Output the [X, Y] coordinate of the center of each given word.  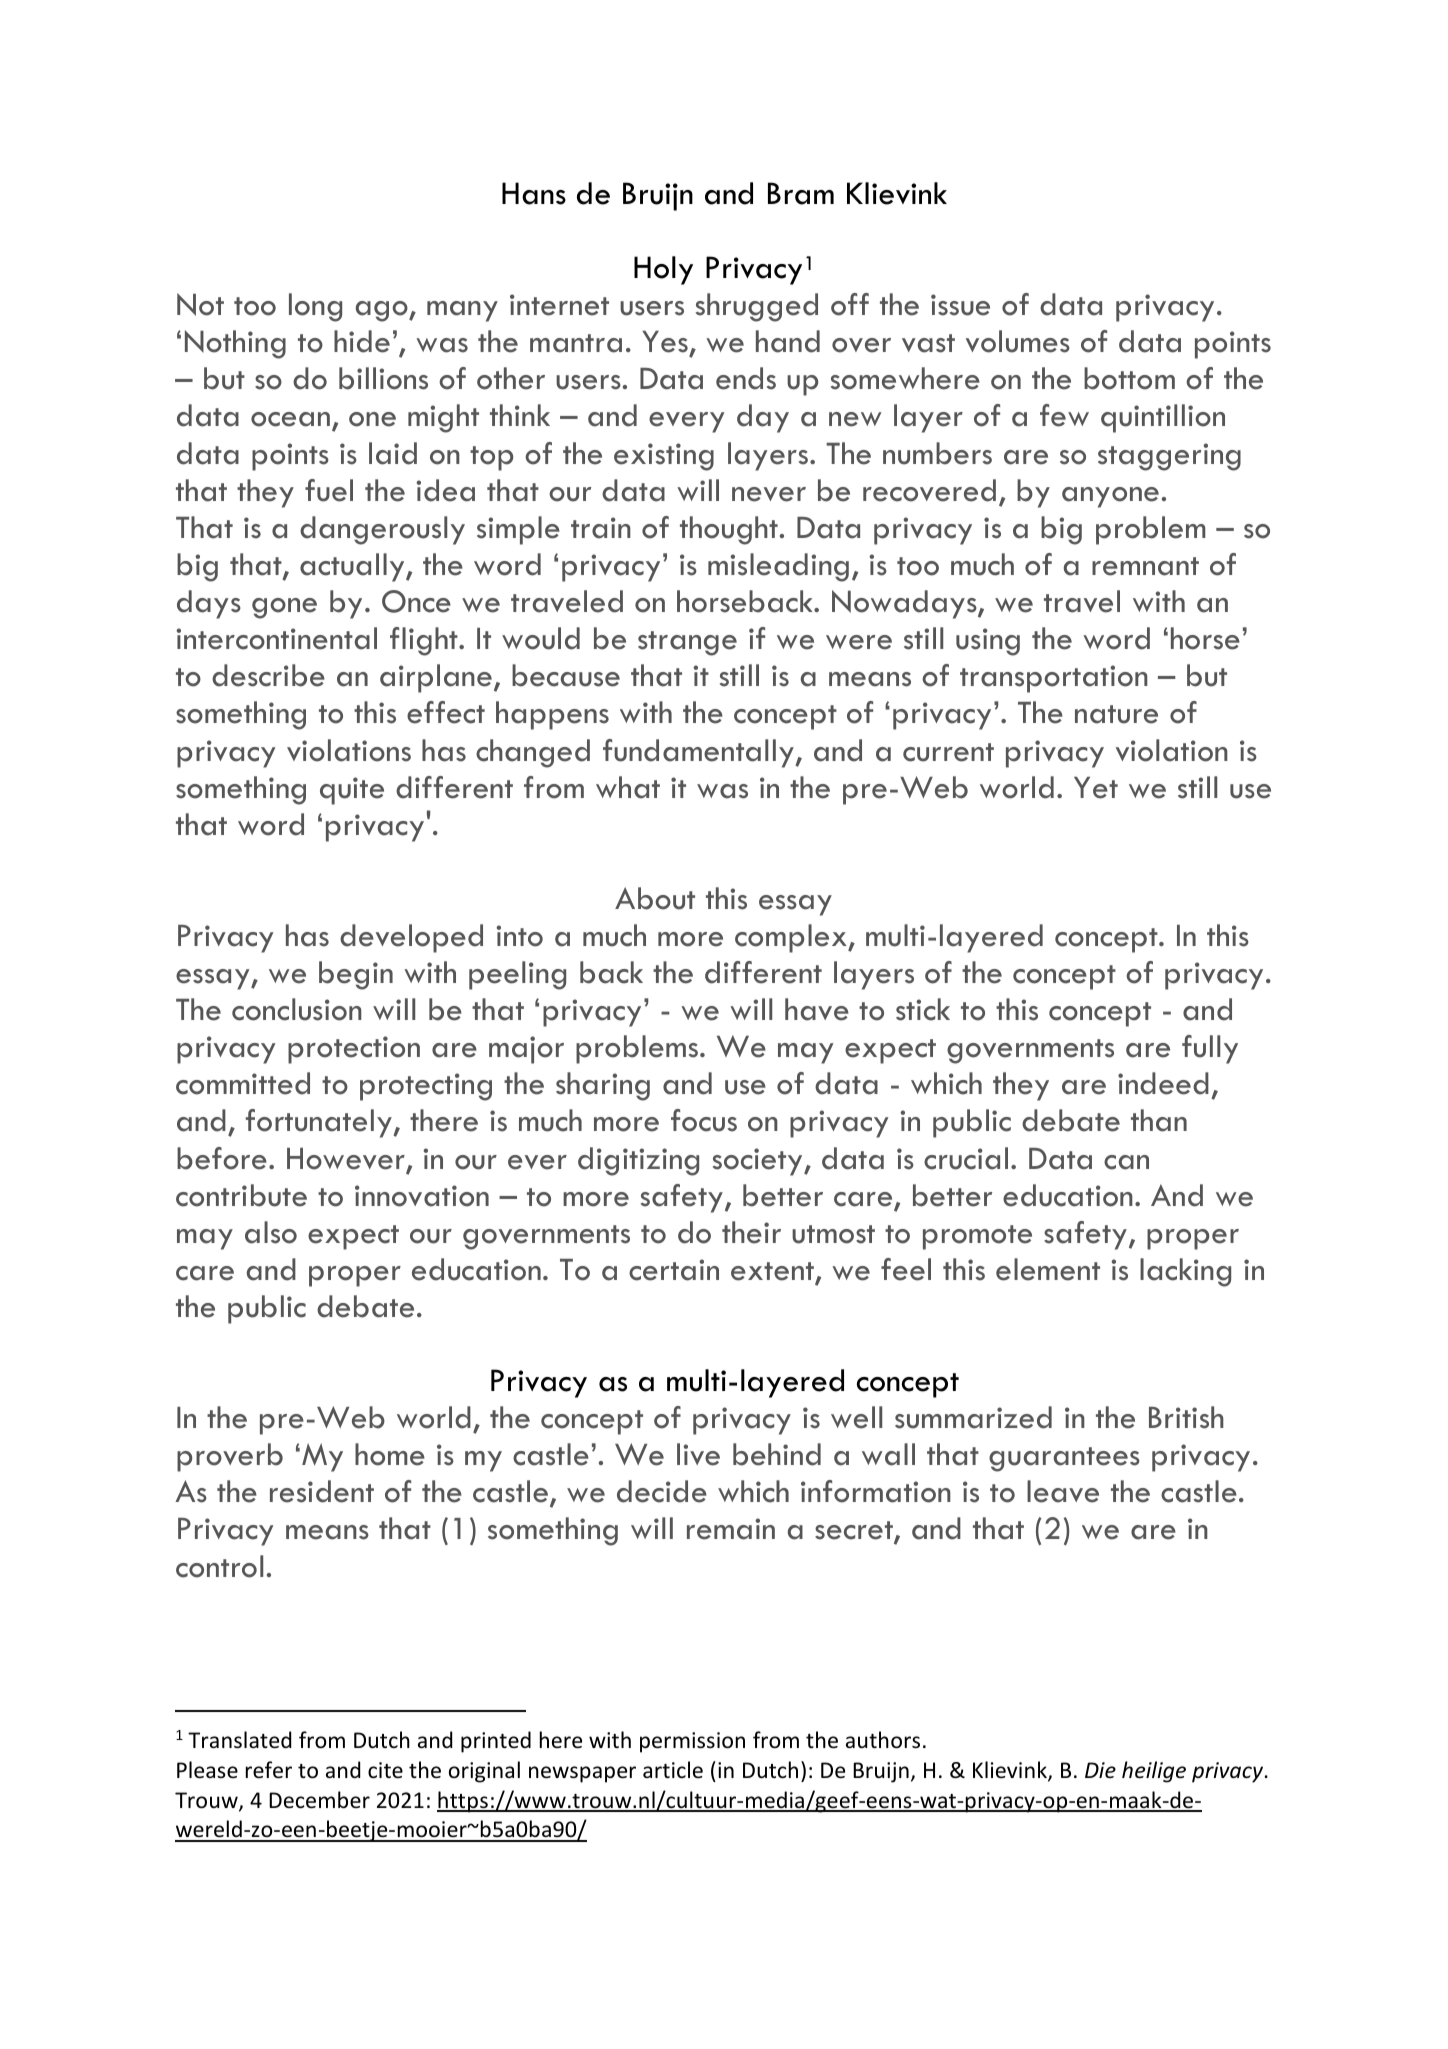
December [319, 1800]
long [315, 307]
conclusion [297, 1009]
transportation [1054, 679]
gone [284, 608]
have [817, 1009]
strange [687, 643]
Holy [663, 270]
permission [692, 1742]
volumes [1018, 341]
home [390, 1454]
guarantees [1064, 1459]
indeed [1163, 1083]
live [698, 1454]
